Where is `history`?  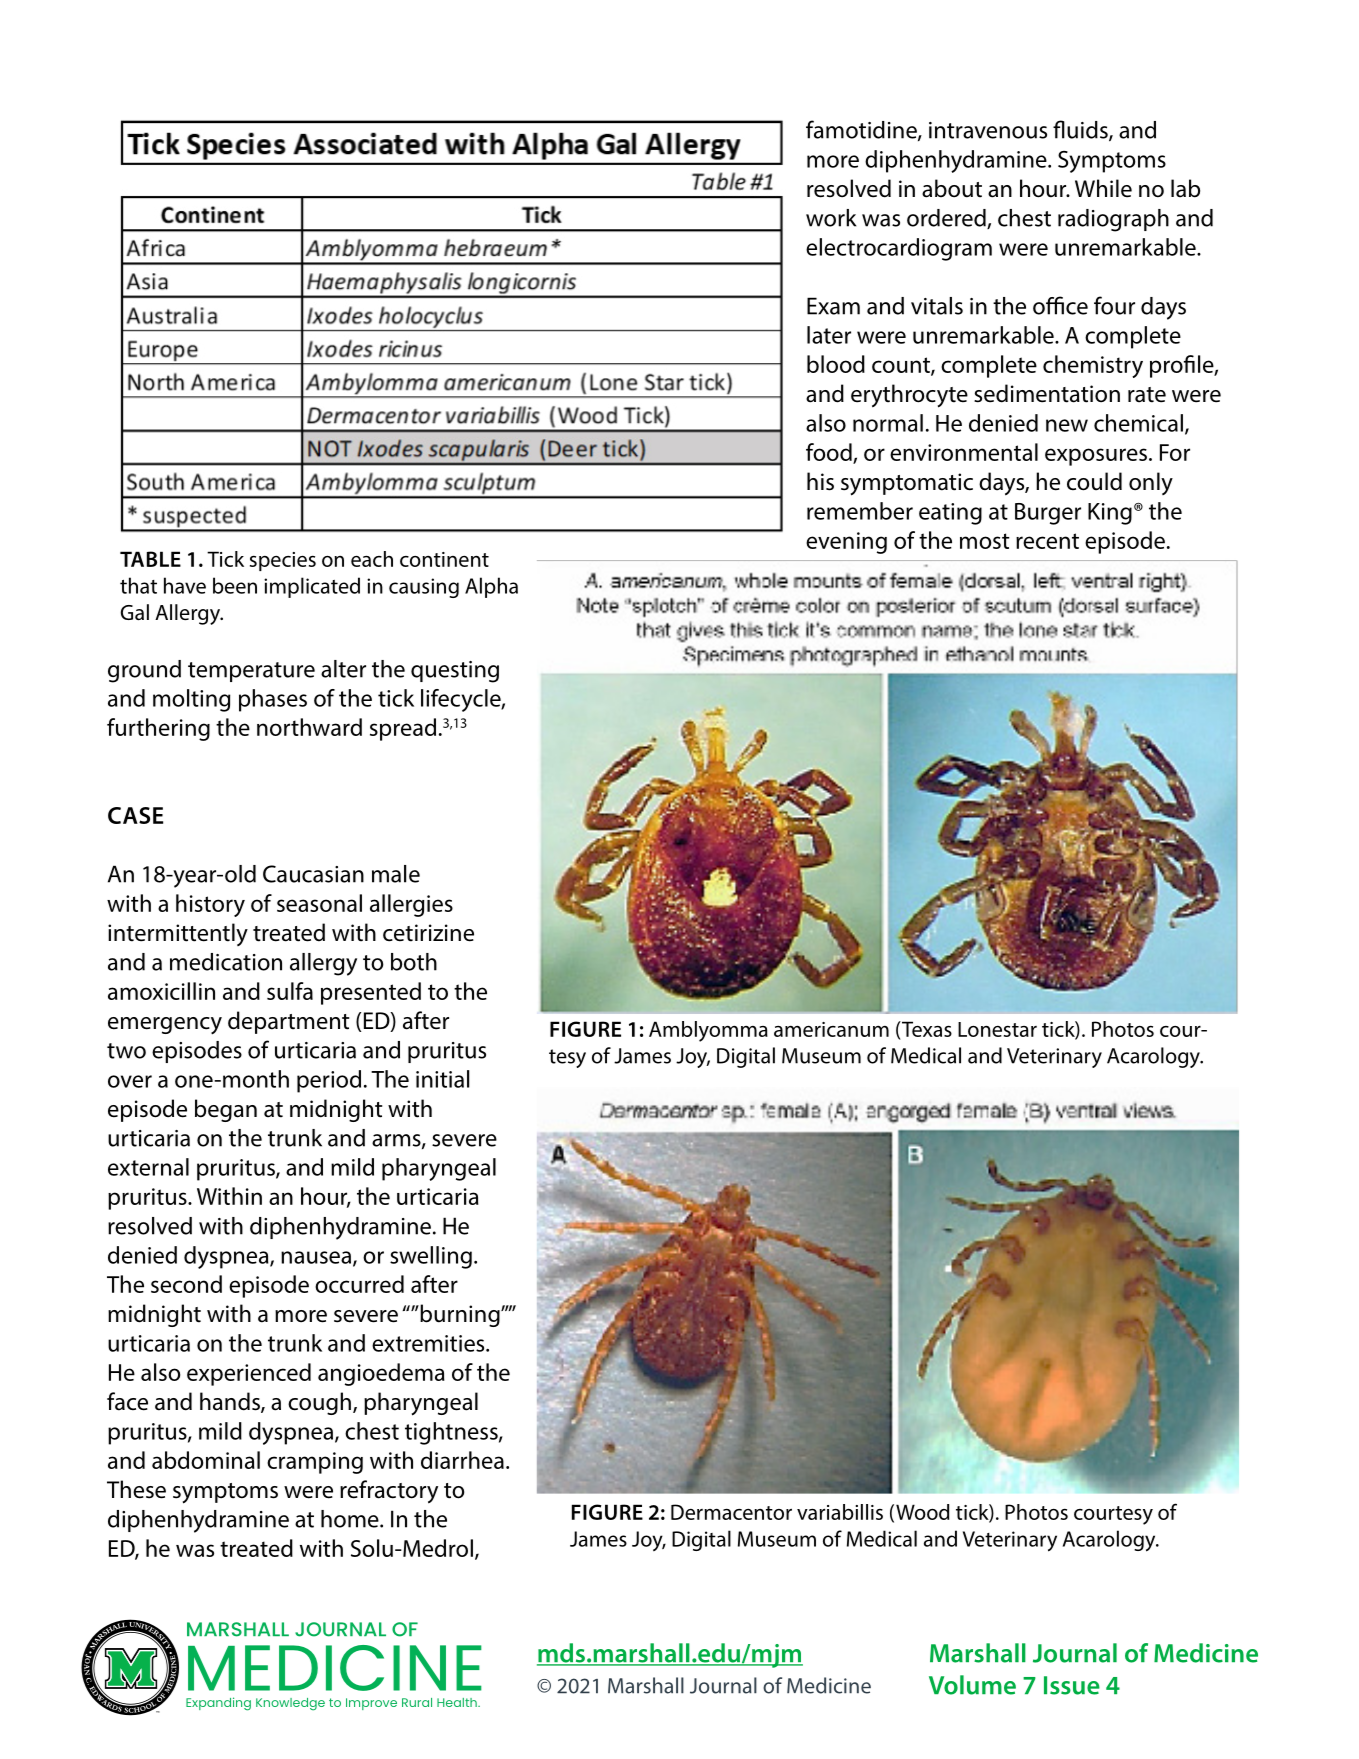 history is located at coordinates (210, 905).
